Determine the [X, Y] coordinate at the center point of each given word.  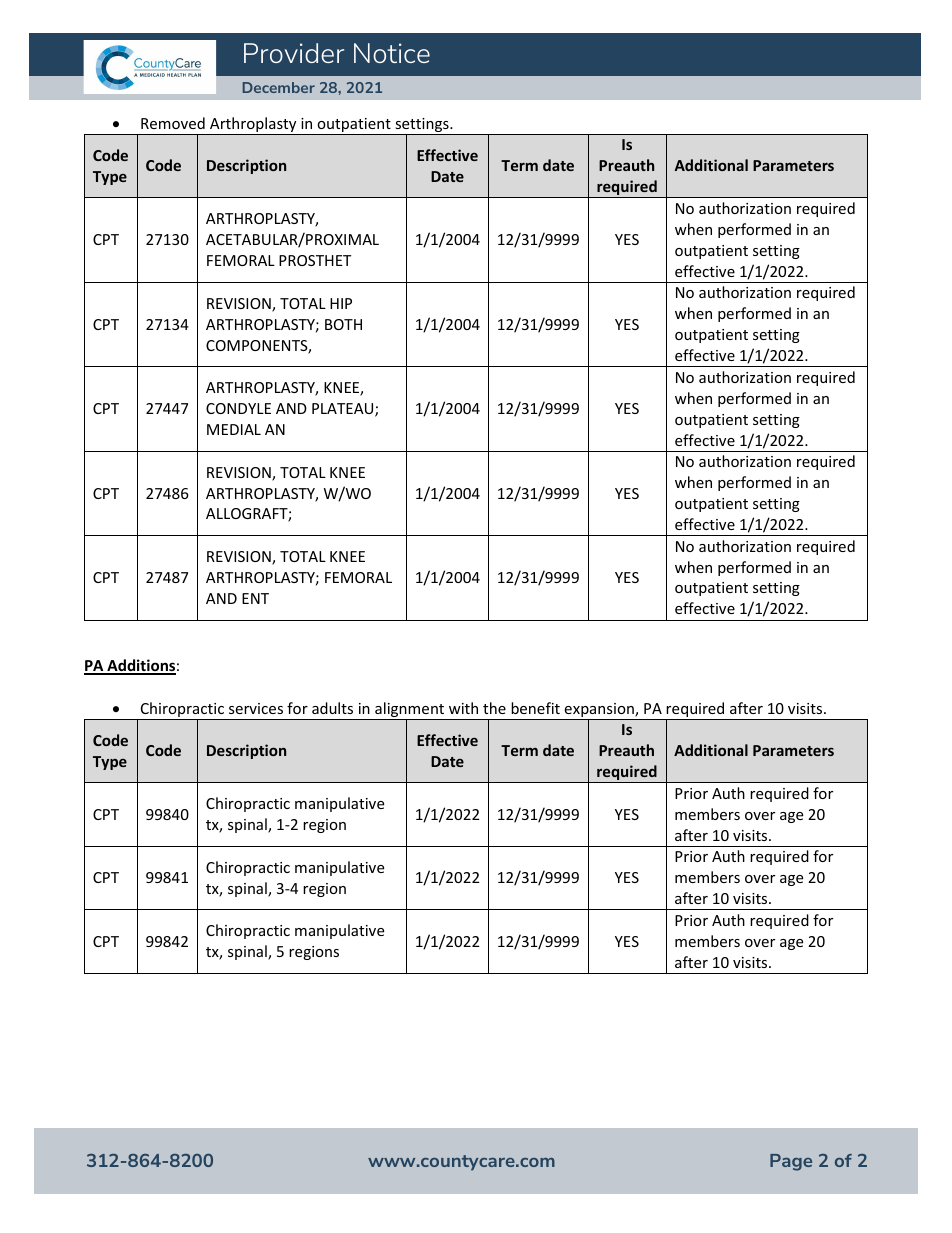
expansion [599, 711]
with [463, 708]
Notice [392, 53]
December [279, 87]
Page [791, 1162]
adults [332, 708]
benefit [535, 708]
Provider [294, 53]
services [256, 708]
